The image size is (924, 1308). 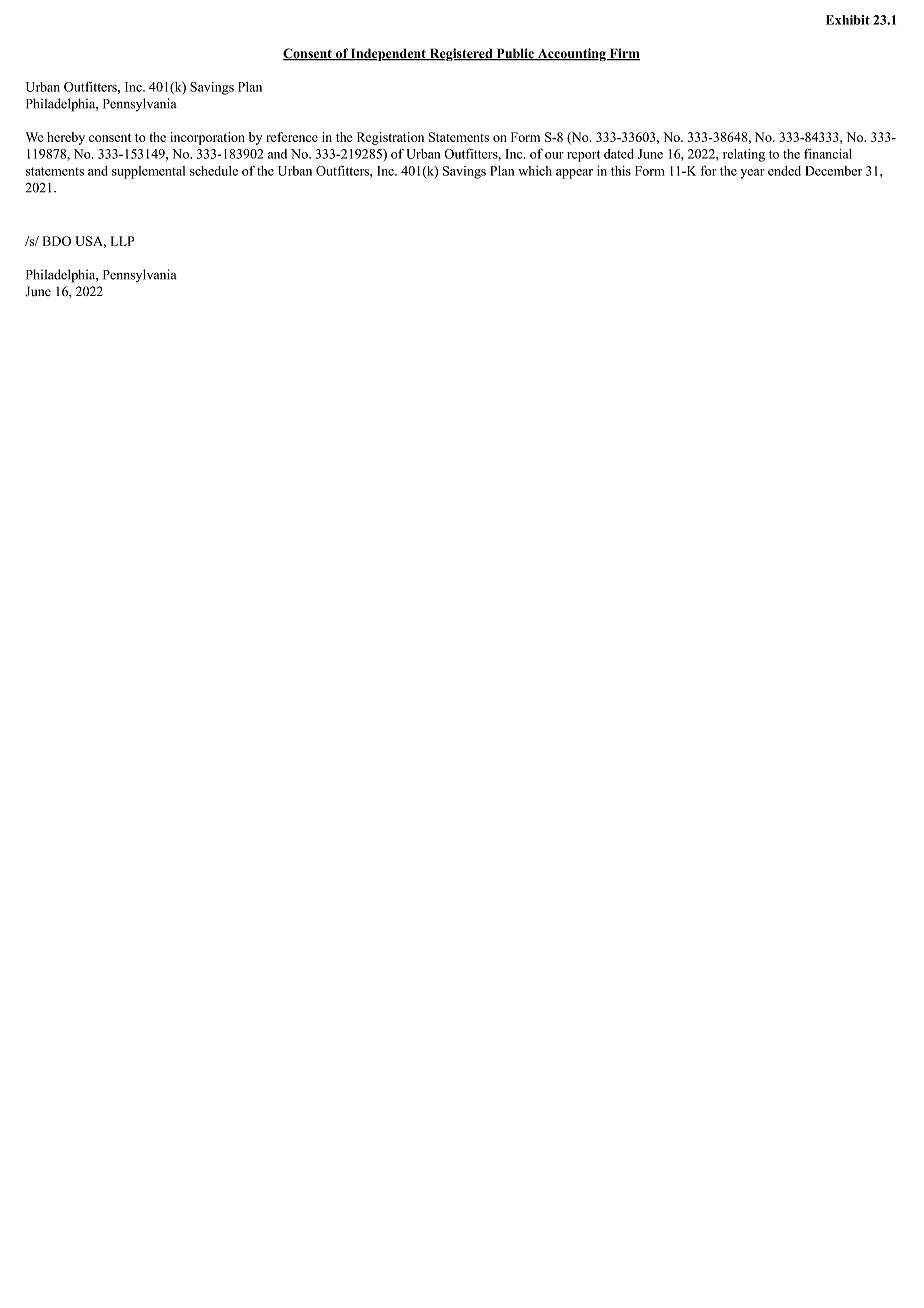 I want to click on Independent, so click(x=388, y=54).
